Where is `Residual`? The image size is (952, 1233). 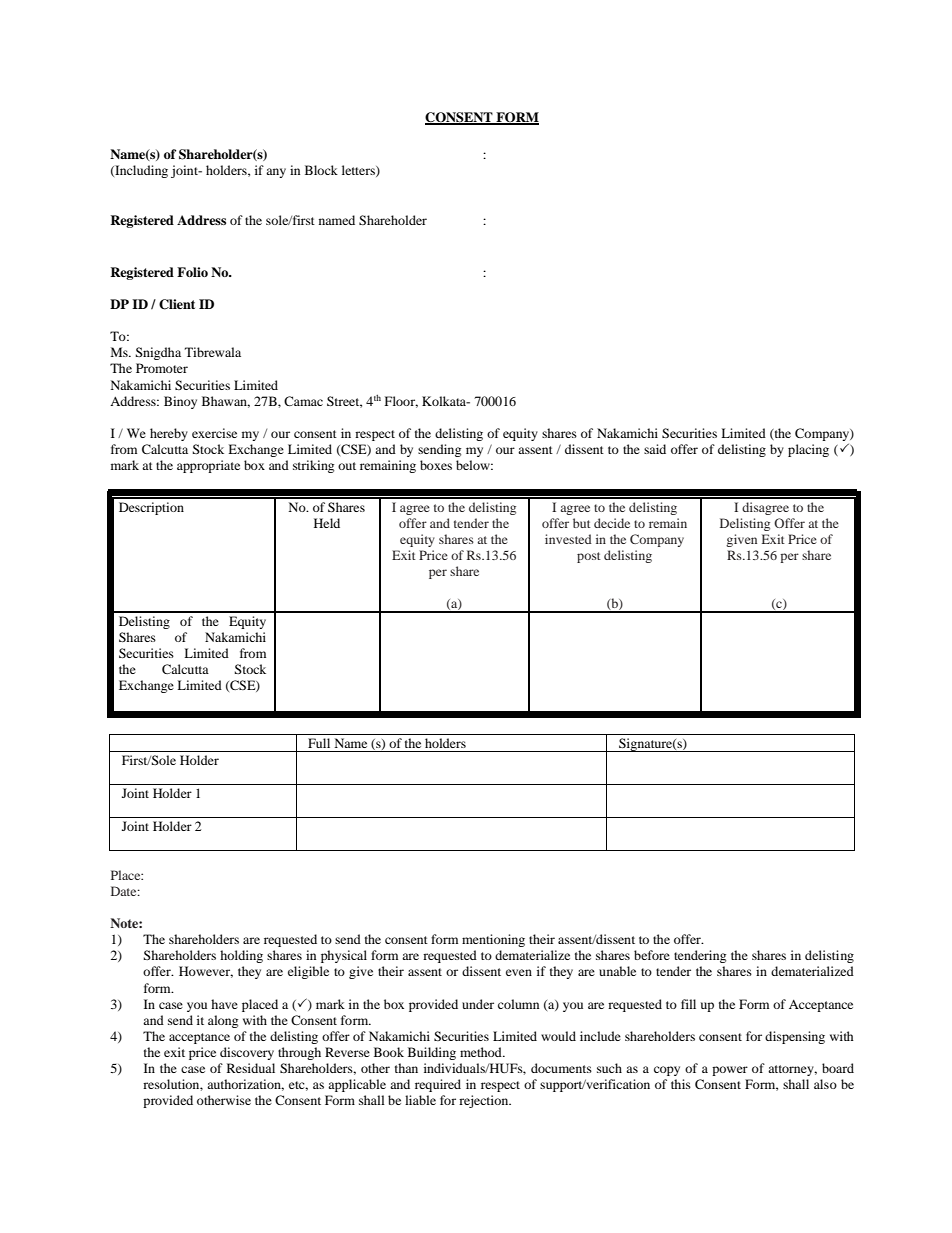
Residual is located at coordinates (251, 1068).
